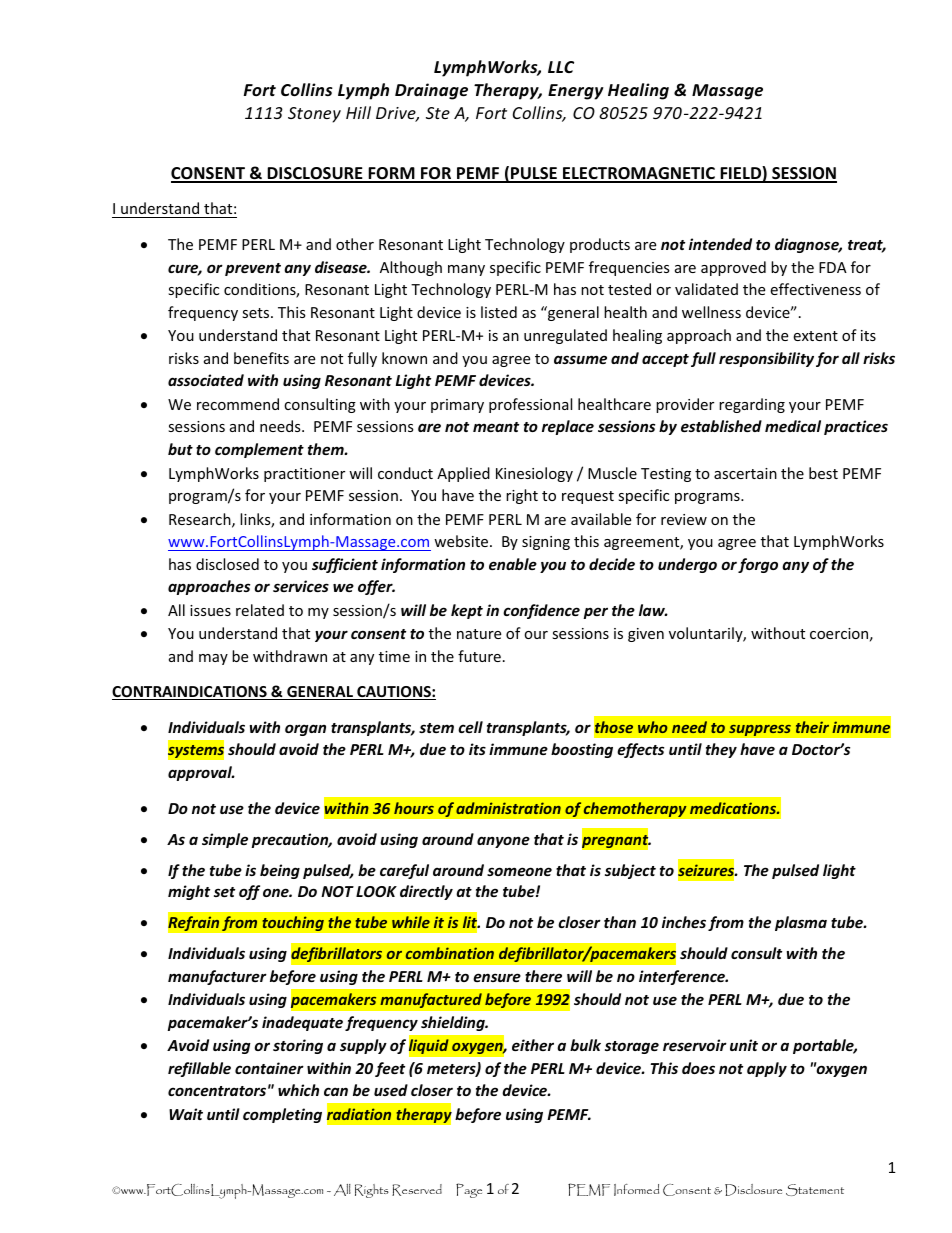 This document has width=952, height=1233. What do you see at coordinates (639, 174) in the document?
I see `ELECTROMAGNETIC` at bounding box center [639, 174].
